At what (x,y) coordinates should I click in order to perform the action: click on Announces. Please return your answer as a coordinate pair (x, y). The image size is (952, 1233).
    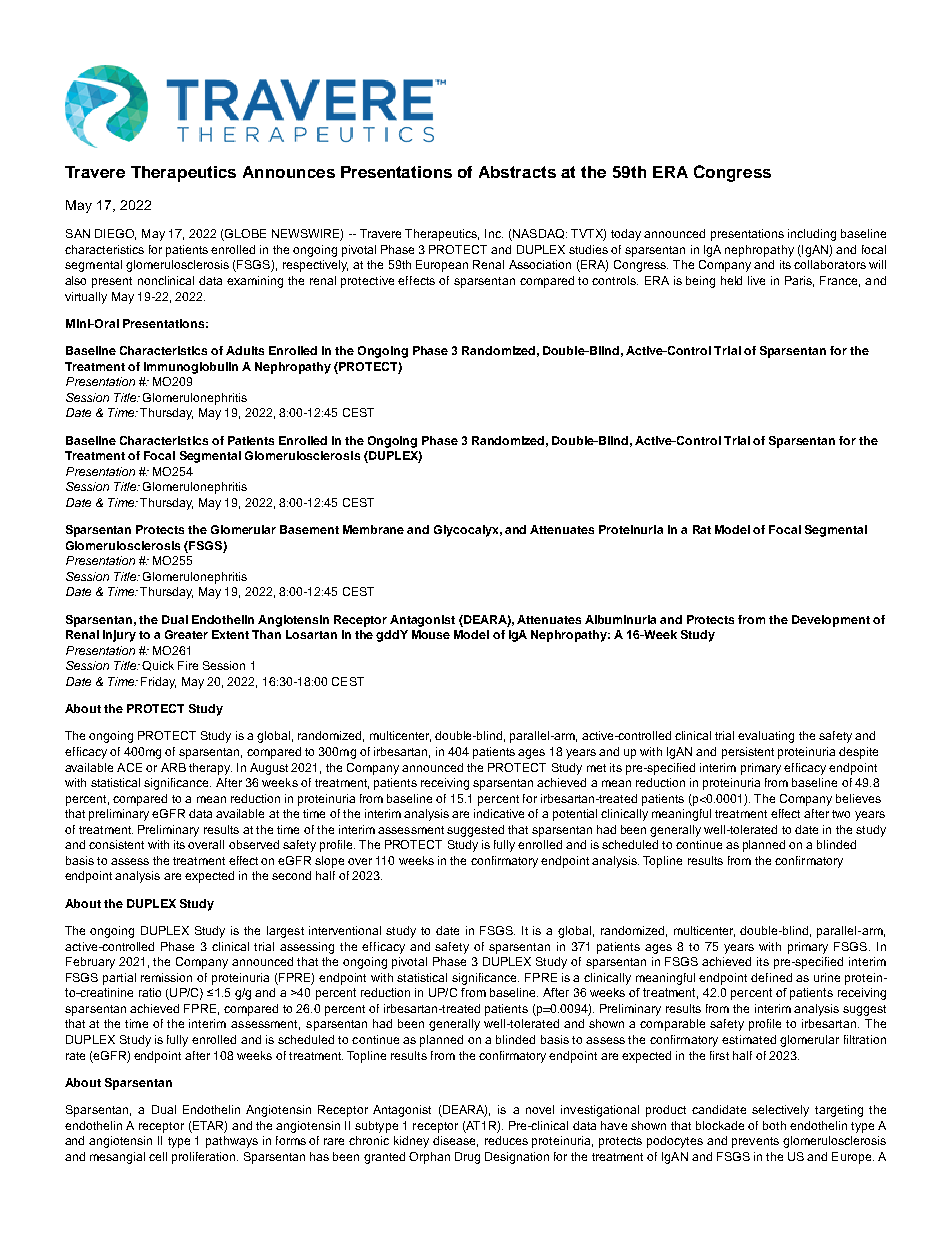
    Looking at the image, I should click on (289, 172).
